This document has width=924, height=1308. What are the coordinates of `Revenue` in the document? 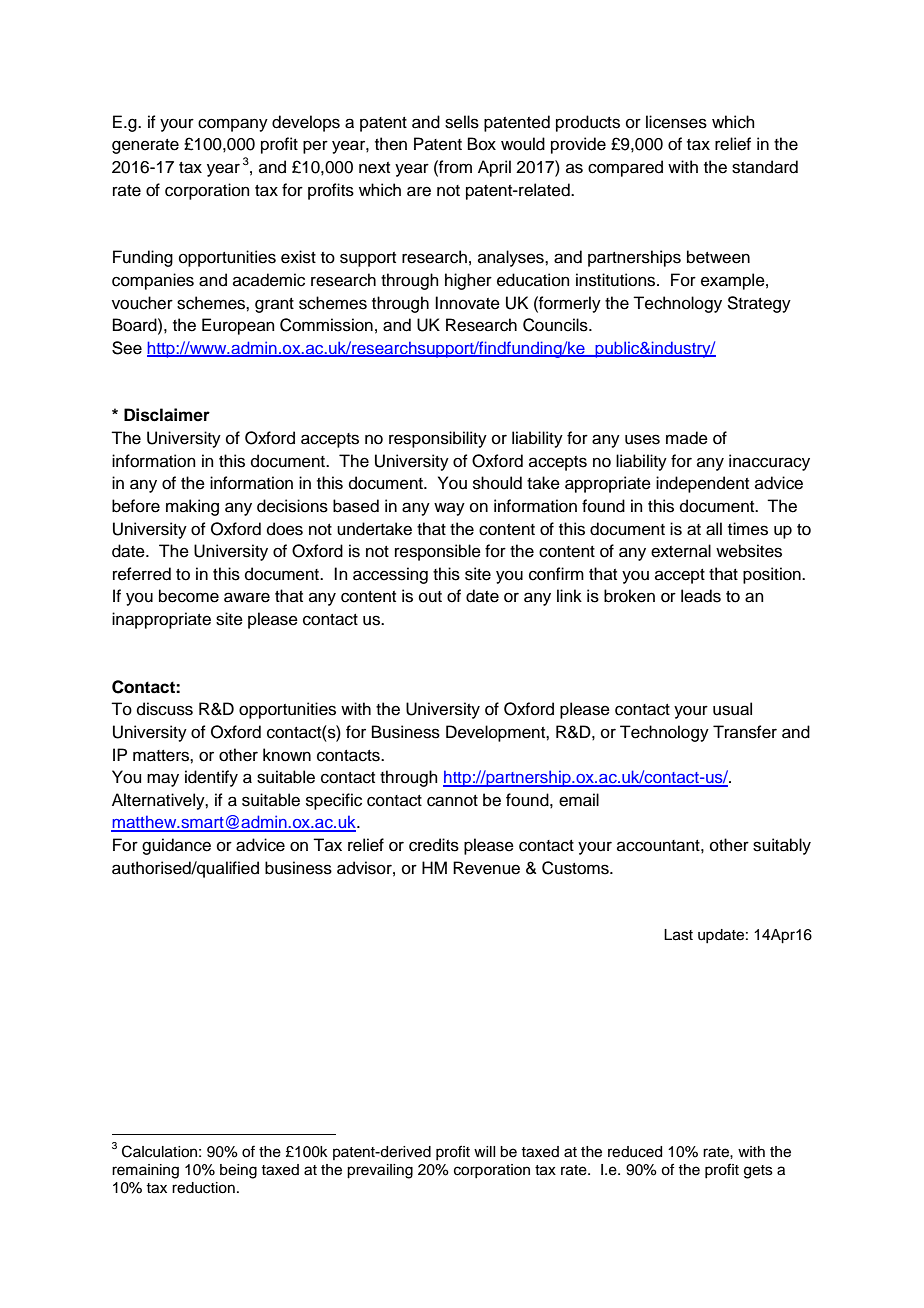 It's located at (486, 868).
